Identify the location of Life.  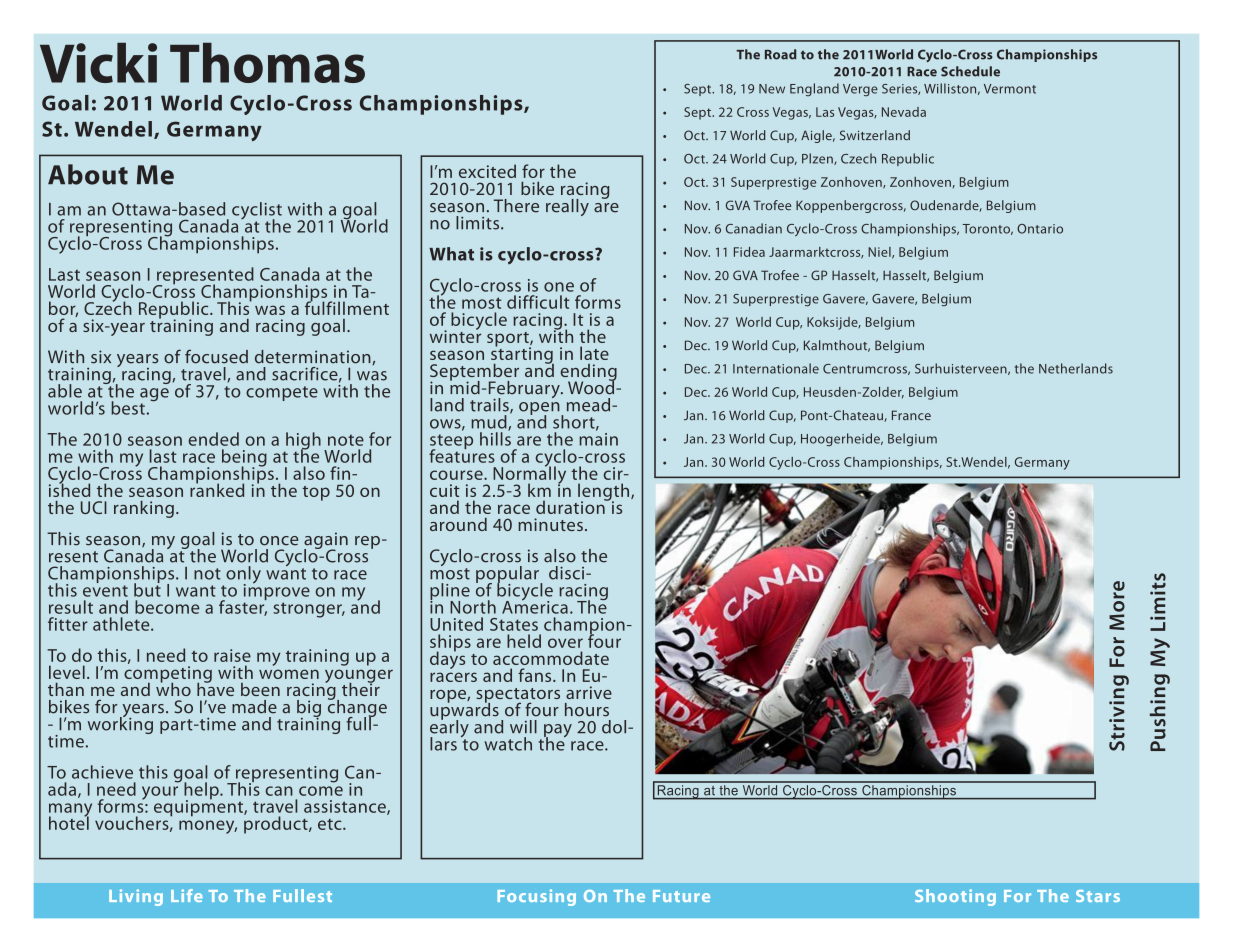
(187, 895).
